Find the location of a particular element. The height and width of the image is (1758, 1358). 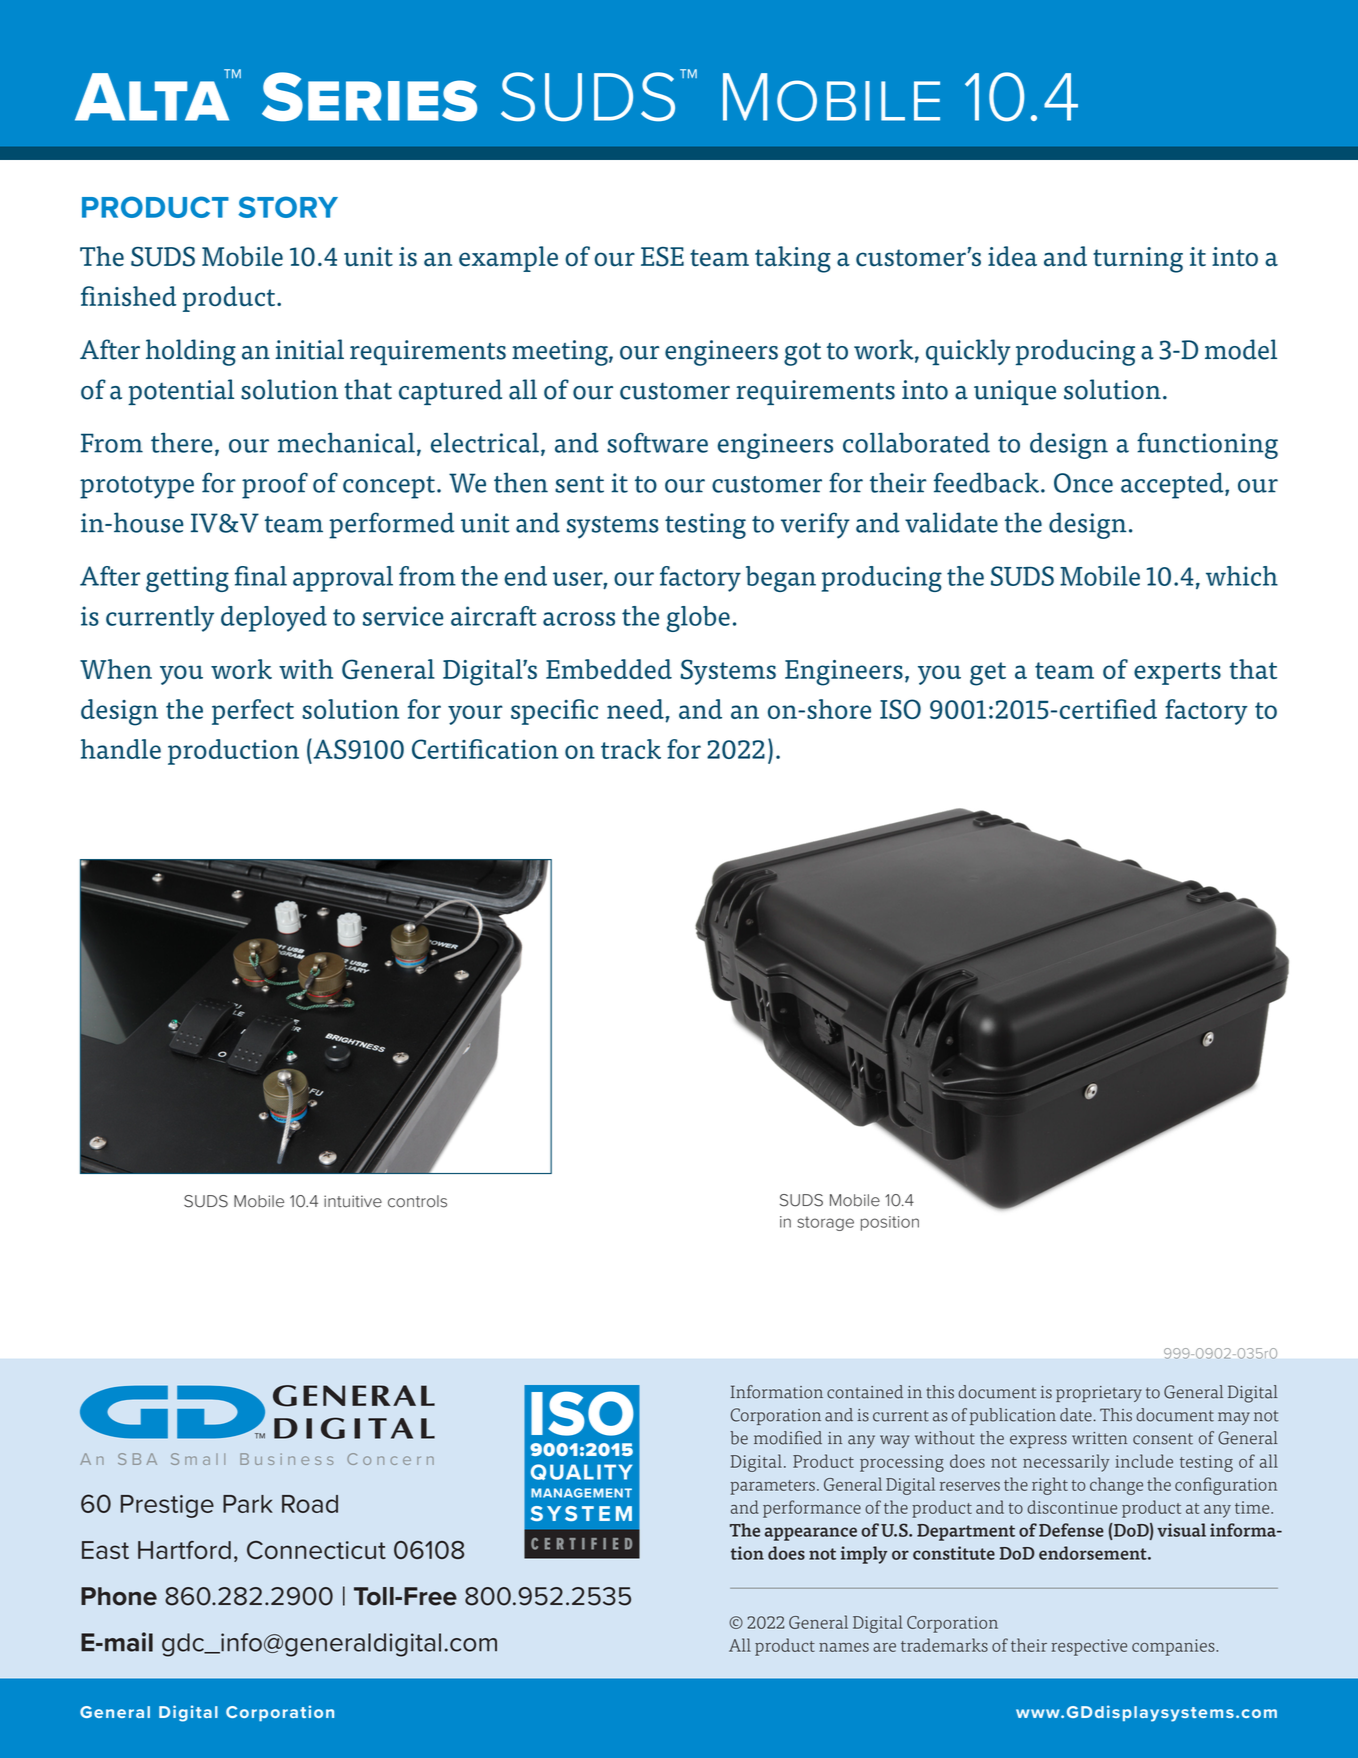

storage is located at coordinates (825, 1223).
